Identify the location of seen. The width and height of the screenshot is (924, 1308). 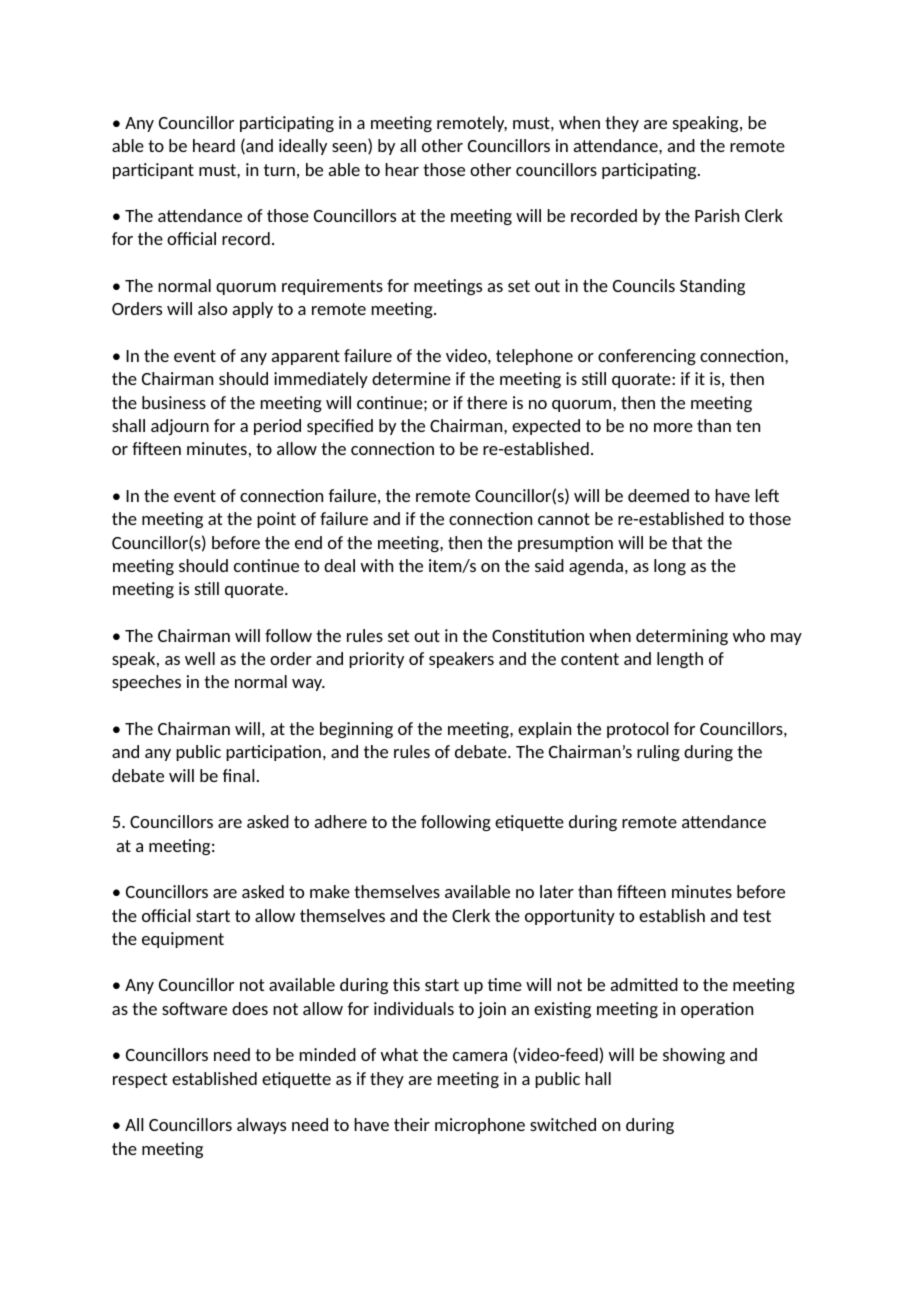
(350, 148).
